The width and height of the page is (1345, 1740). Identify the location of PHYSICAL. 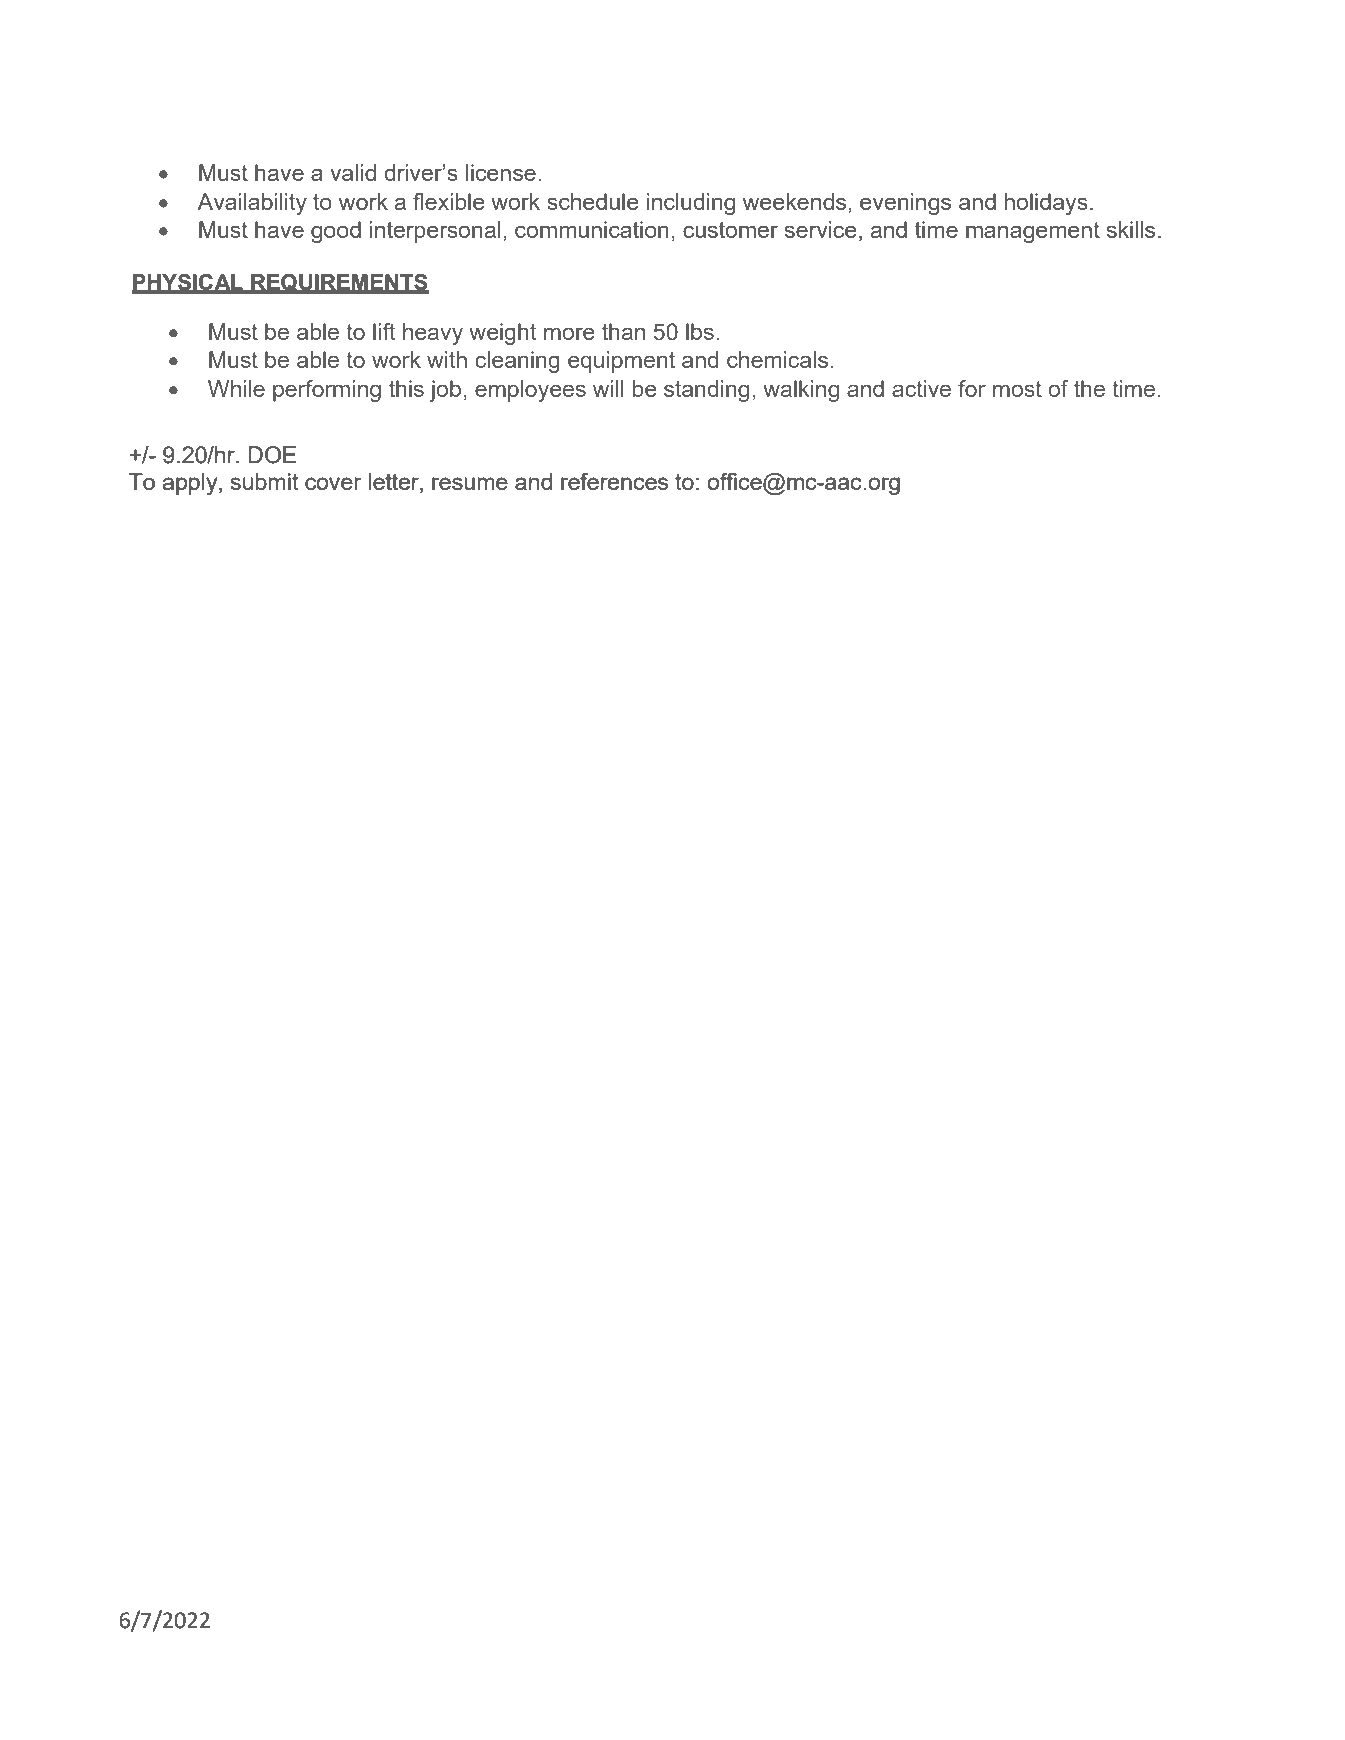
(188, 283).
